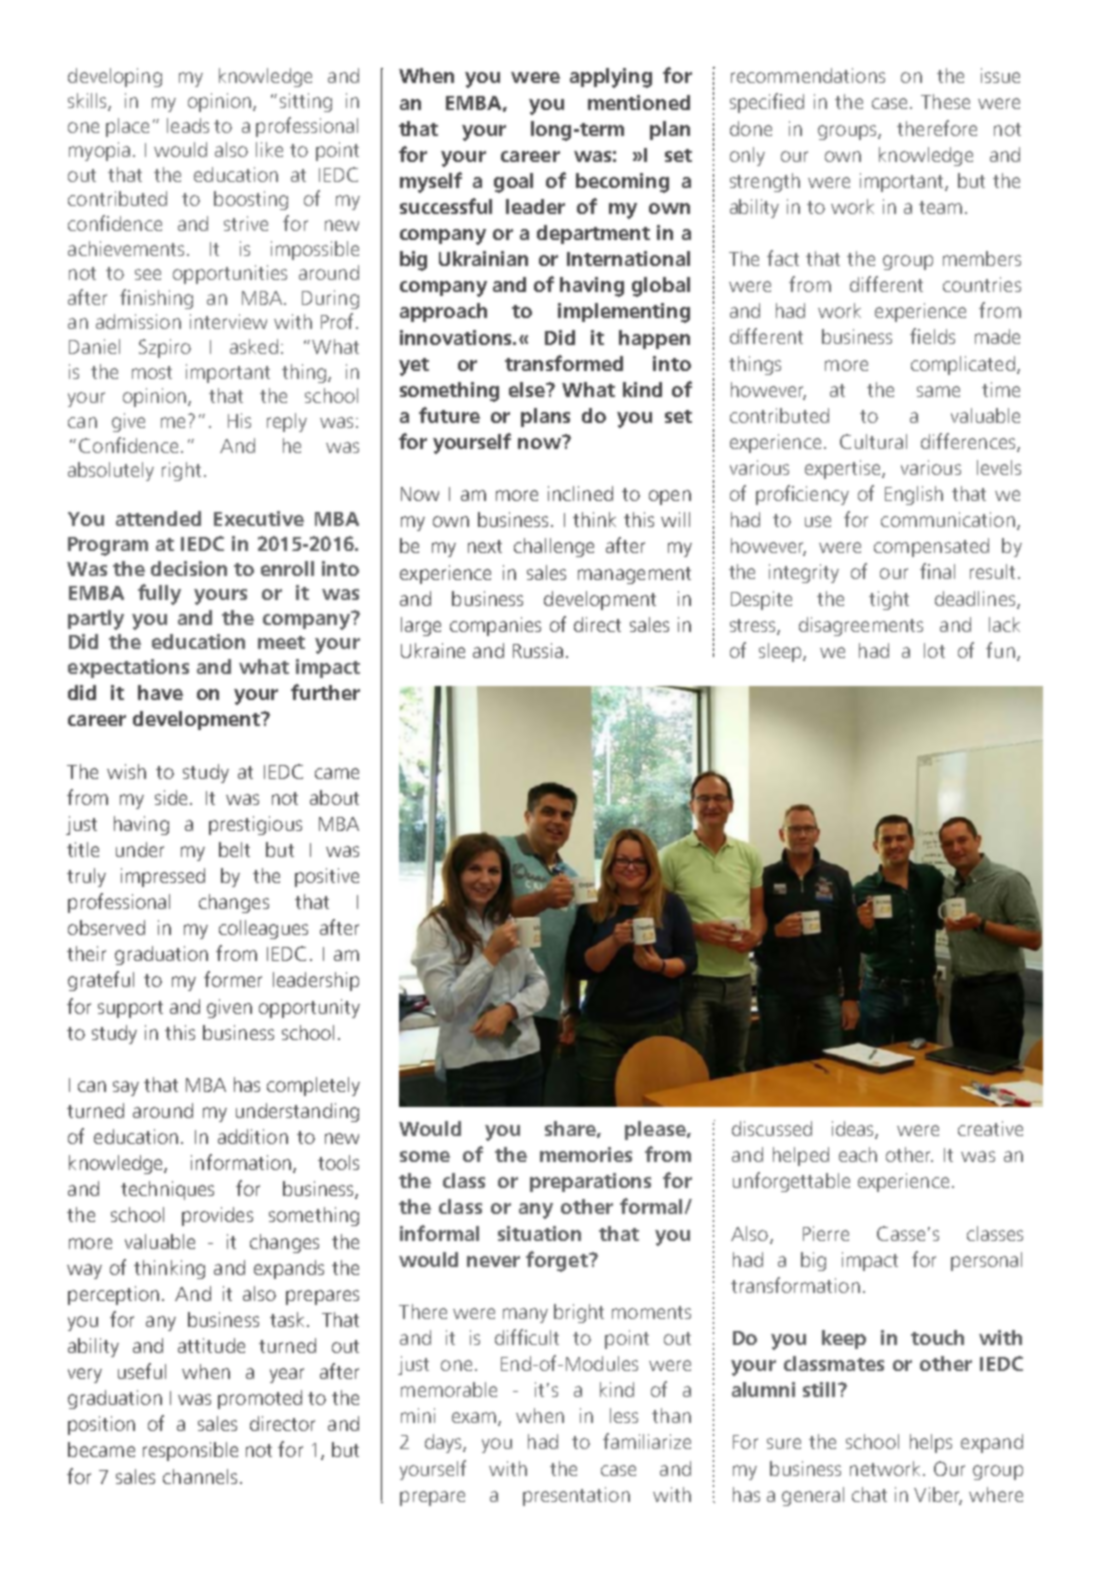 The image size is (1110, 1570). I want to click on compensated, so click(931, 547).
